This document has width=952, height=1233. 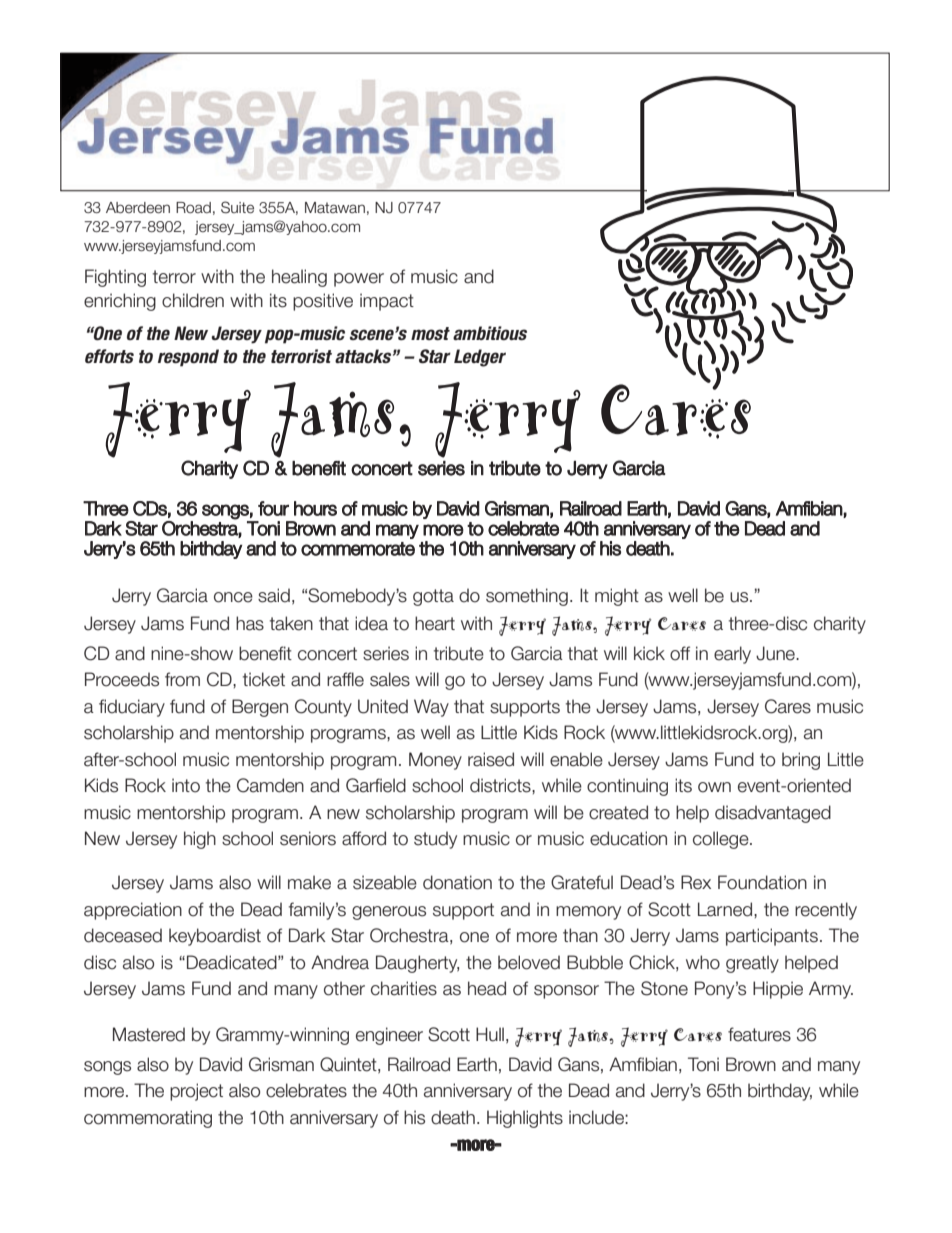 What do you see at coordinates (237, 207) in the document?
I see `Suite` at bounding box center [237, 207].
